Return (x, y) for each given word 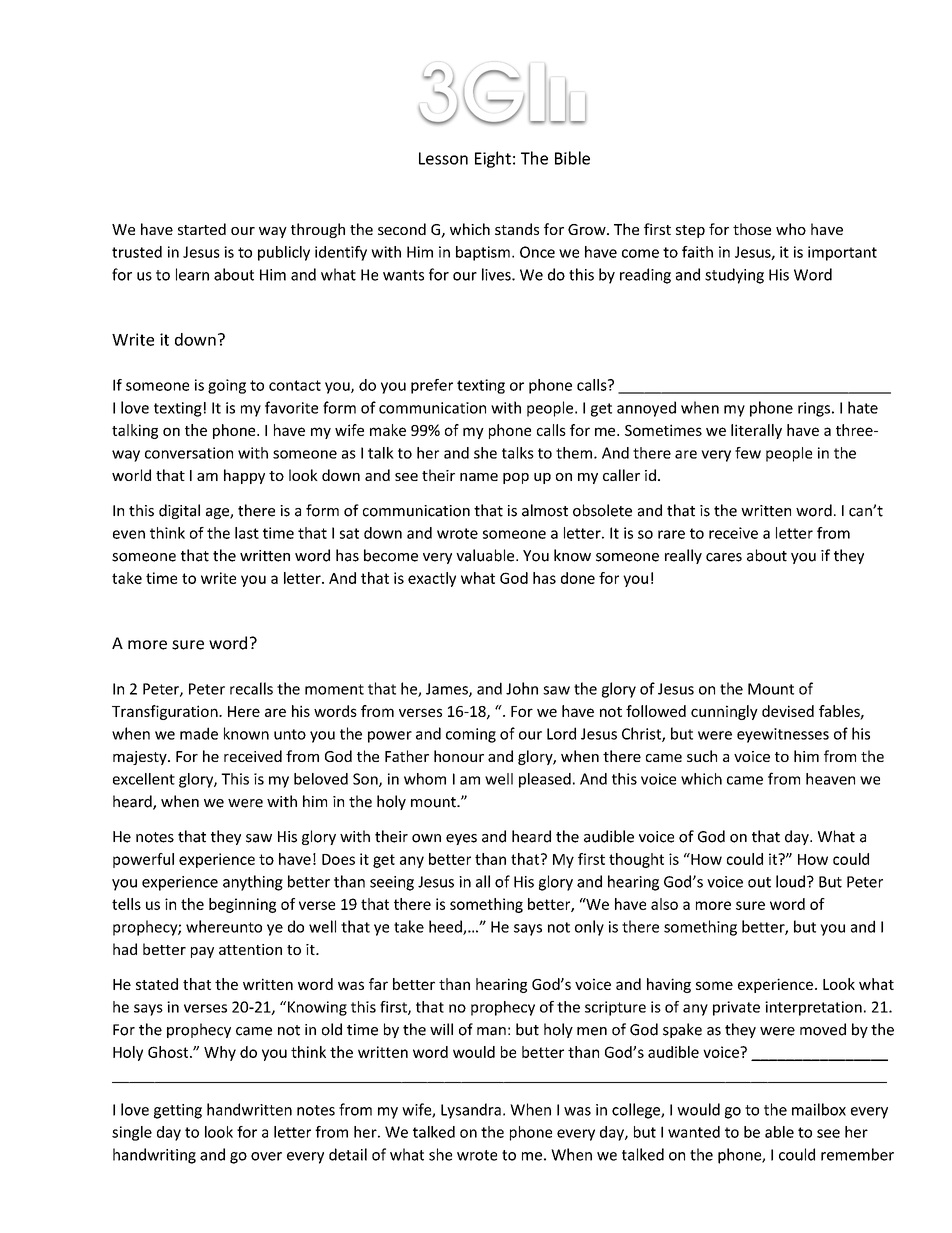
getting (178, 1111)
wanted (694, 1132)
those (752, 229)
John (522, 688)
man (491, 1031)
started (202, 229)
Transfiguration (166, 712)
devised (788, 711)
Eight (493, 159)
